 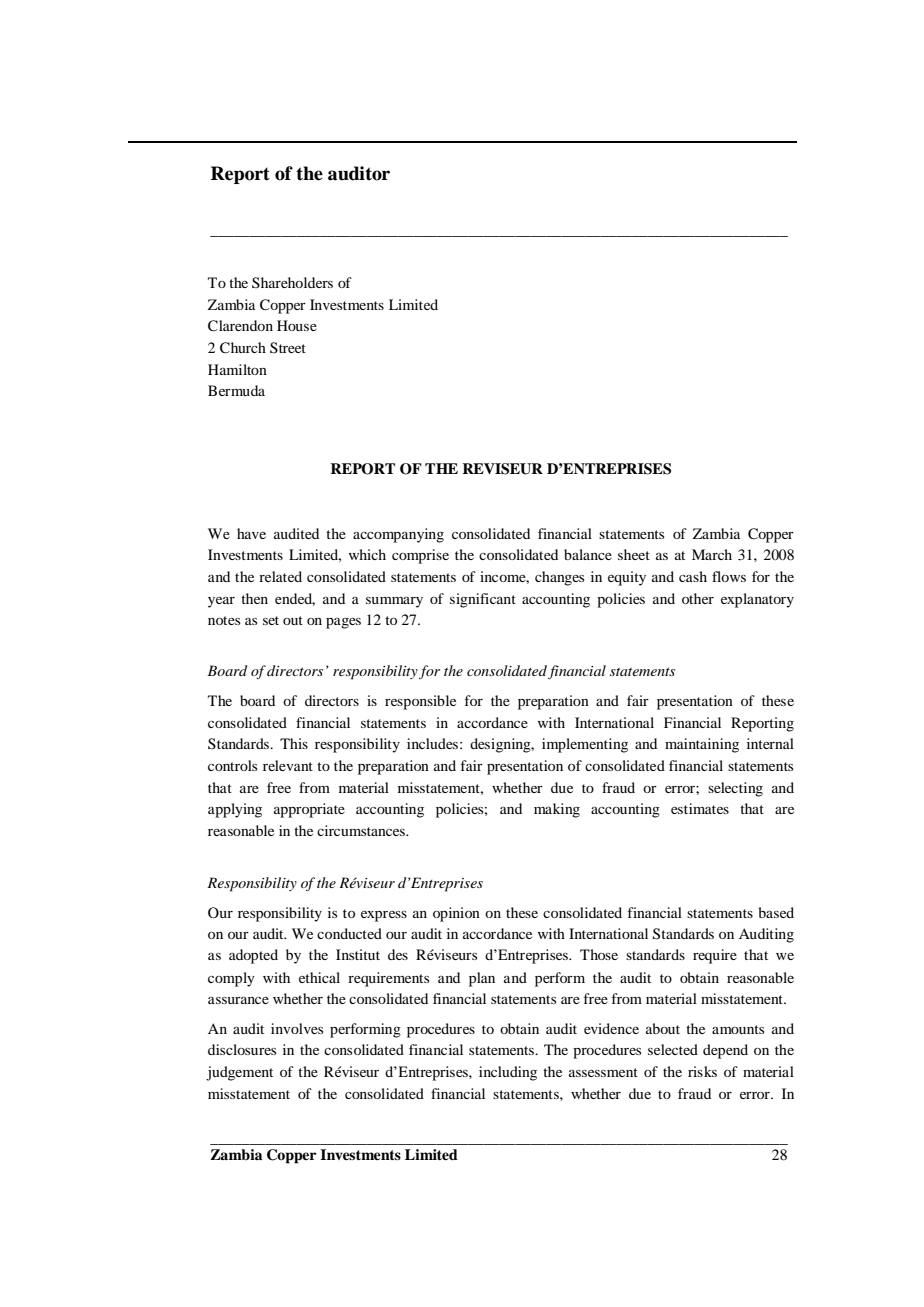 I want to click on House, so click(x=297, y=325).
